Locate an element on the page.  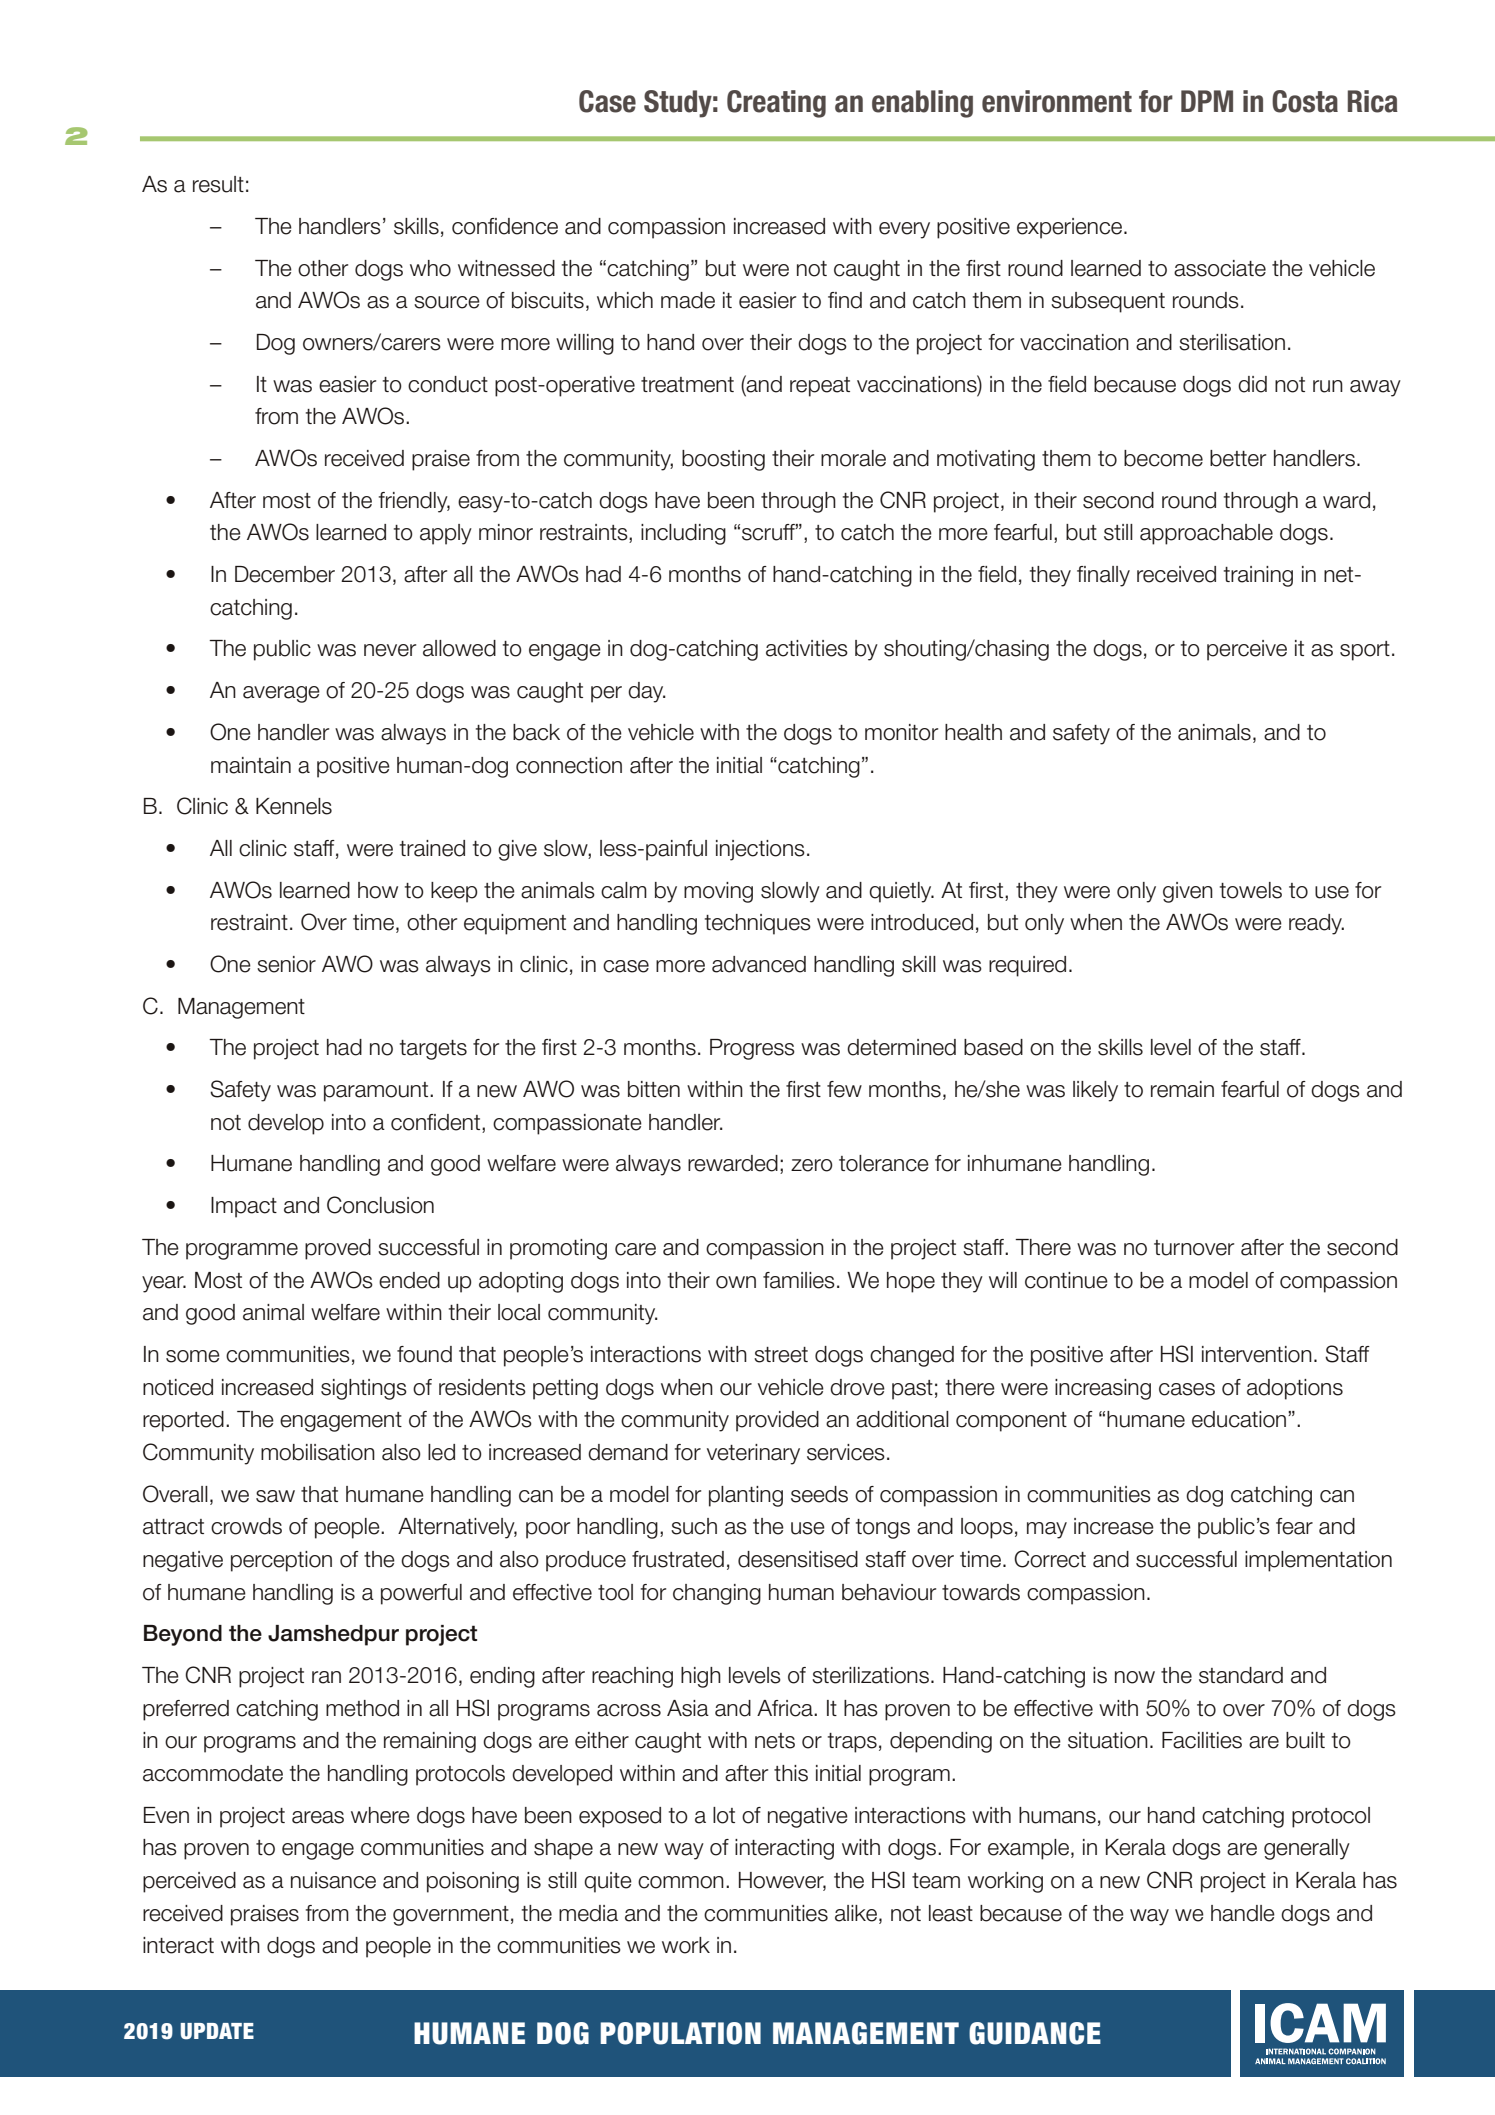
saw is located at coordinates (275, 1496).
